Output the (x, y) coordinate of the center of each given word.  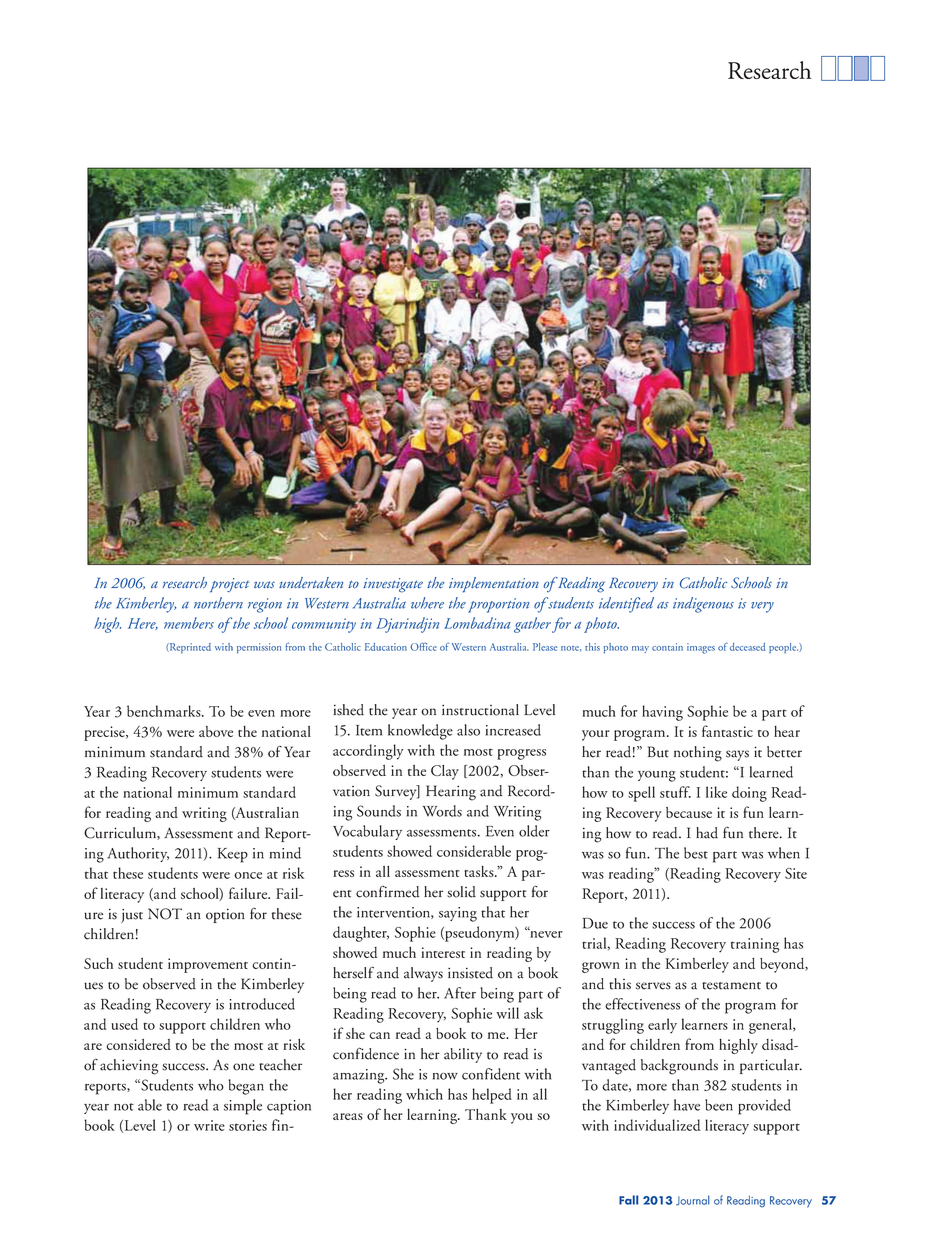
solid (461, 892)
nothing (698, 754)
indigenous (703, 605)
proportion (498, 605)
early (662, 1026)
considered (138, 1044)
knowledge (420, 732)
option (225, 916)
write (209, 1125)
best (696, 853)
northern (218, 603)
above (216, 731)
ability (463, 1055)
